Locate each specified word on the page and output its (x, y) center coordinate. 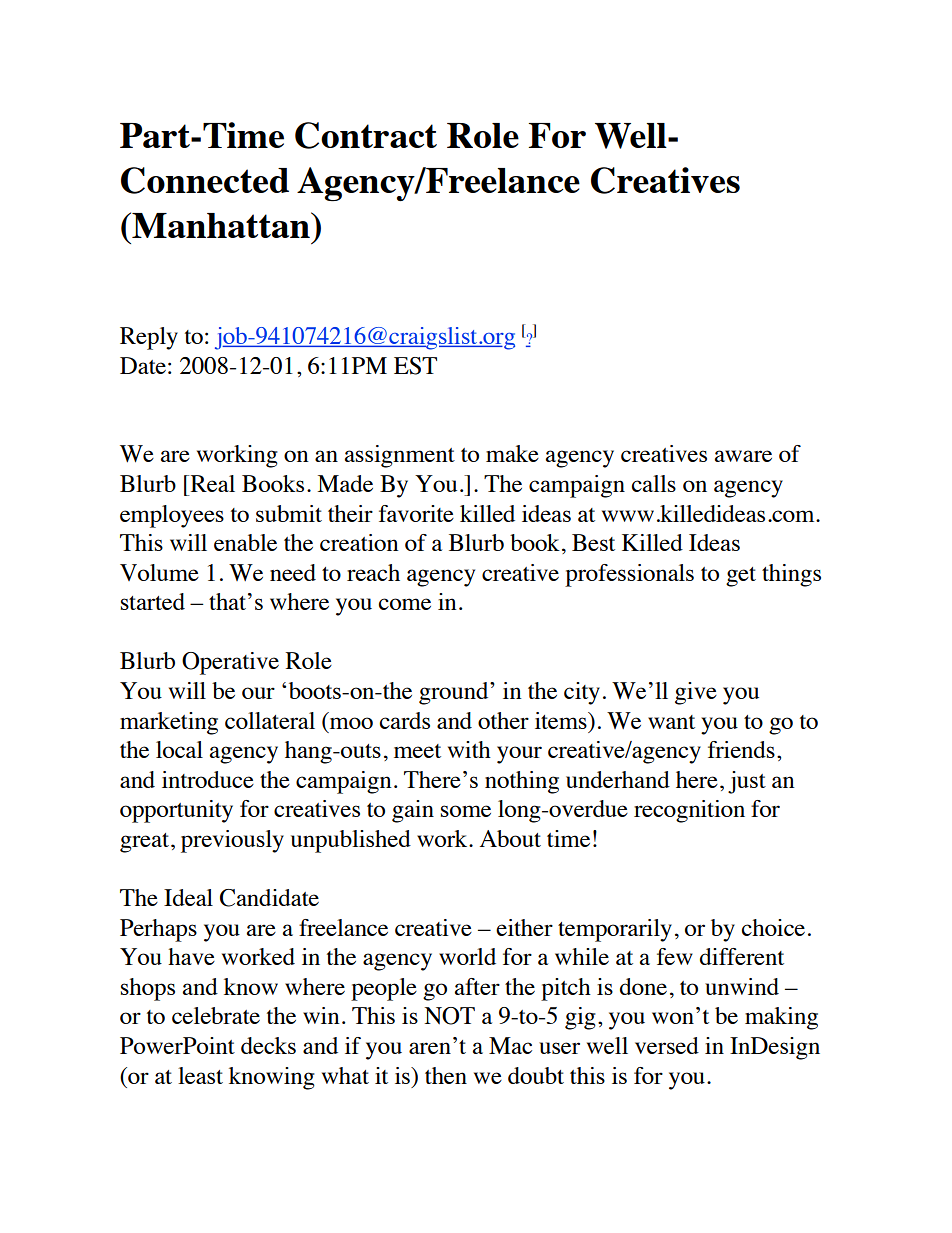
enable (245, 542)
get (741, 577)
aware (743, 456)
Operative (230, 663)
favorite (416, 513)
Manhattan (221, 225)
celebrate (216, 1015)
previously (232, 841)
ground (455, 693)
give (696, 693)
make (512, 453)
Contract (366, 135)
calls (653, 483)
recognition (689, 811)
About (510, 838)
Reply (149, 338)
